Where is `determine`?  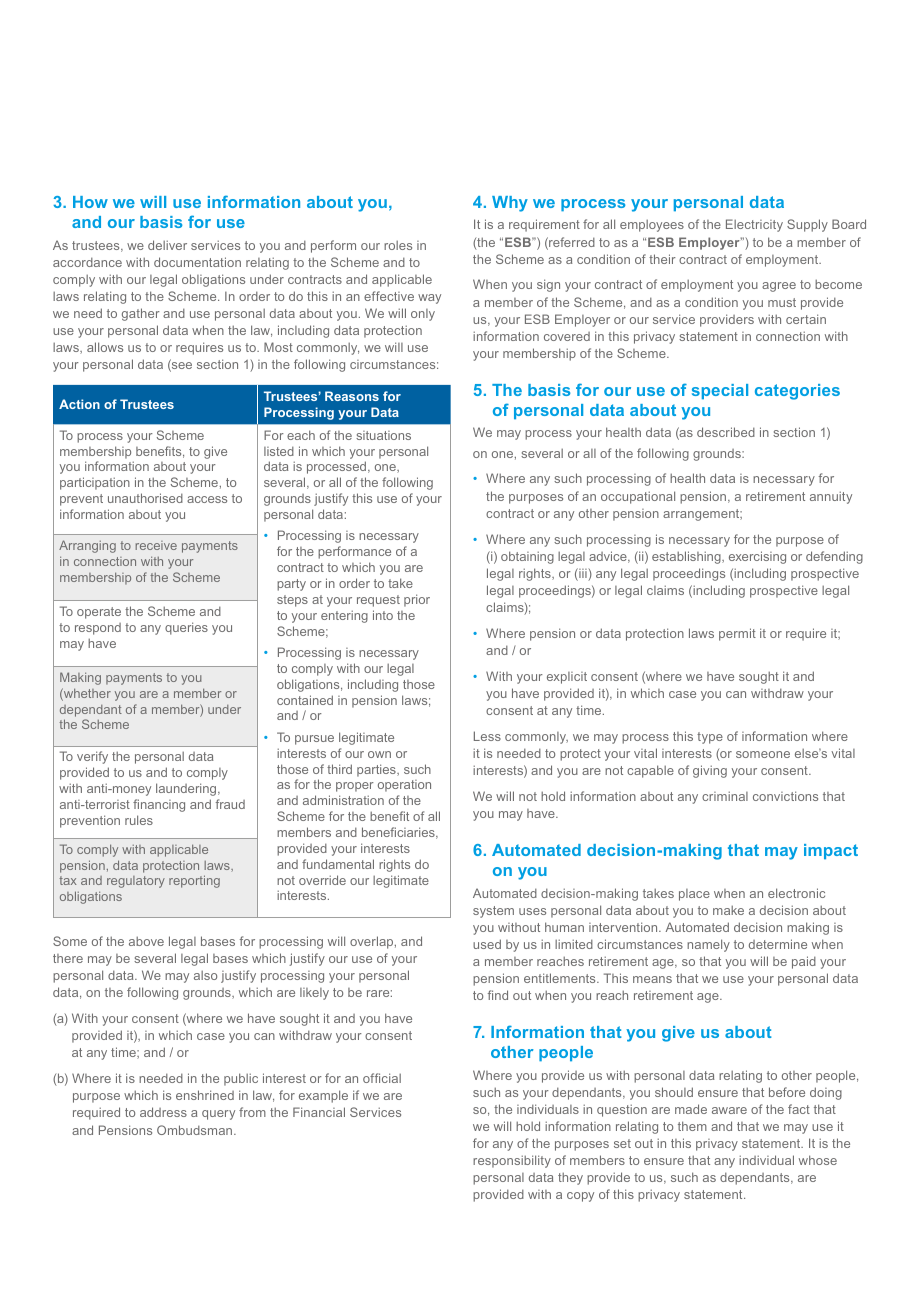
determine is located at coordinates (778, 944).
